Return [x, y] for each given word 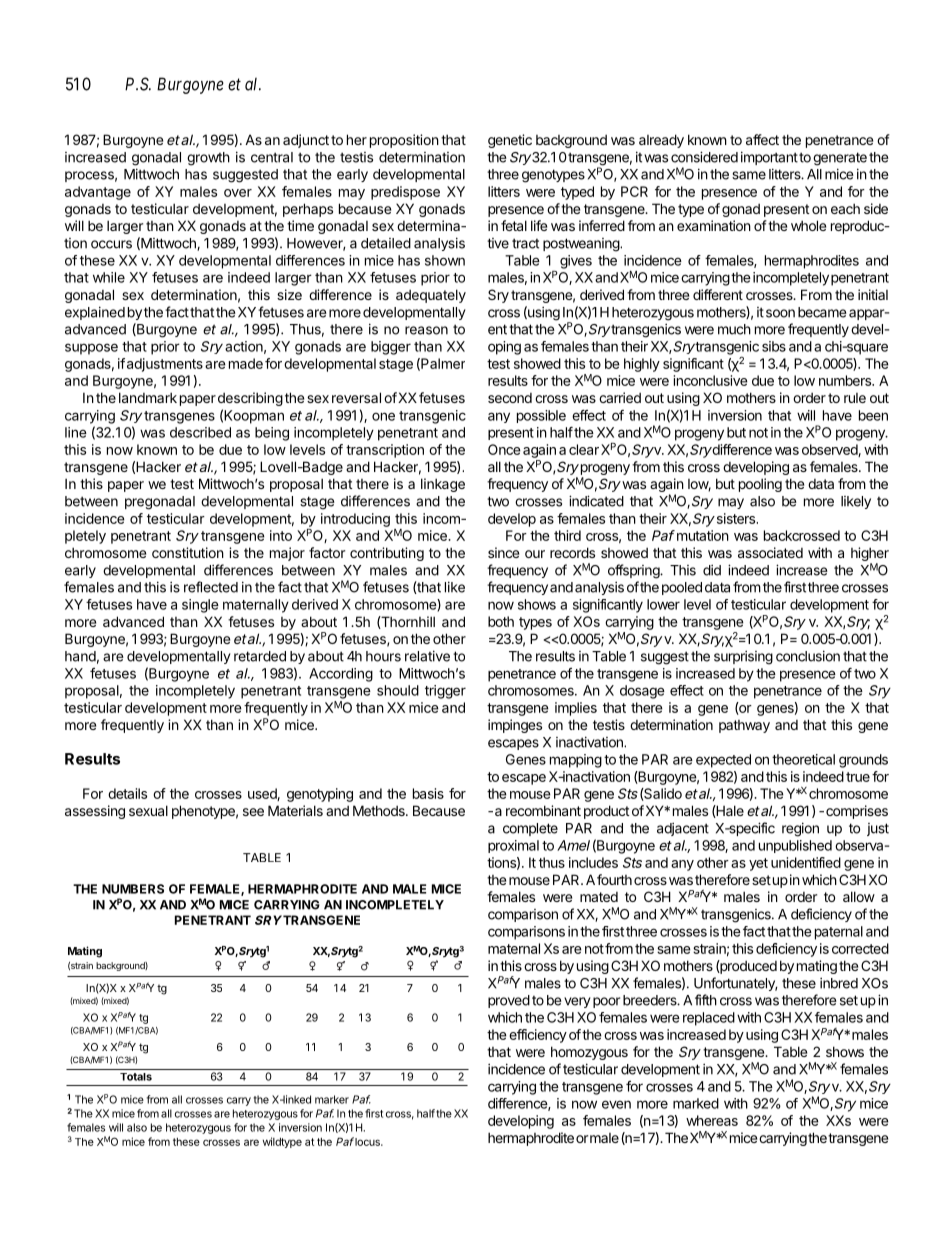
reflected [211, 587]
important [769, 158]
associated [770, 552]
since [503, 552]
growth [208, 159]
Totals [136, 1077]
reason [426, 330]
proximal [513, 846]
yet [758, 864]
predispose [405, 193]
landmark [148, 397]
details [127, 793]
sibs [774, 346]
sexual [148, 810]
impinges [515, 726]
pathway [744, 726]
